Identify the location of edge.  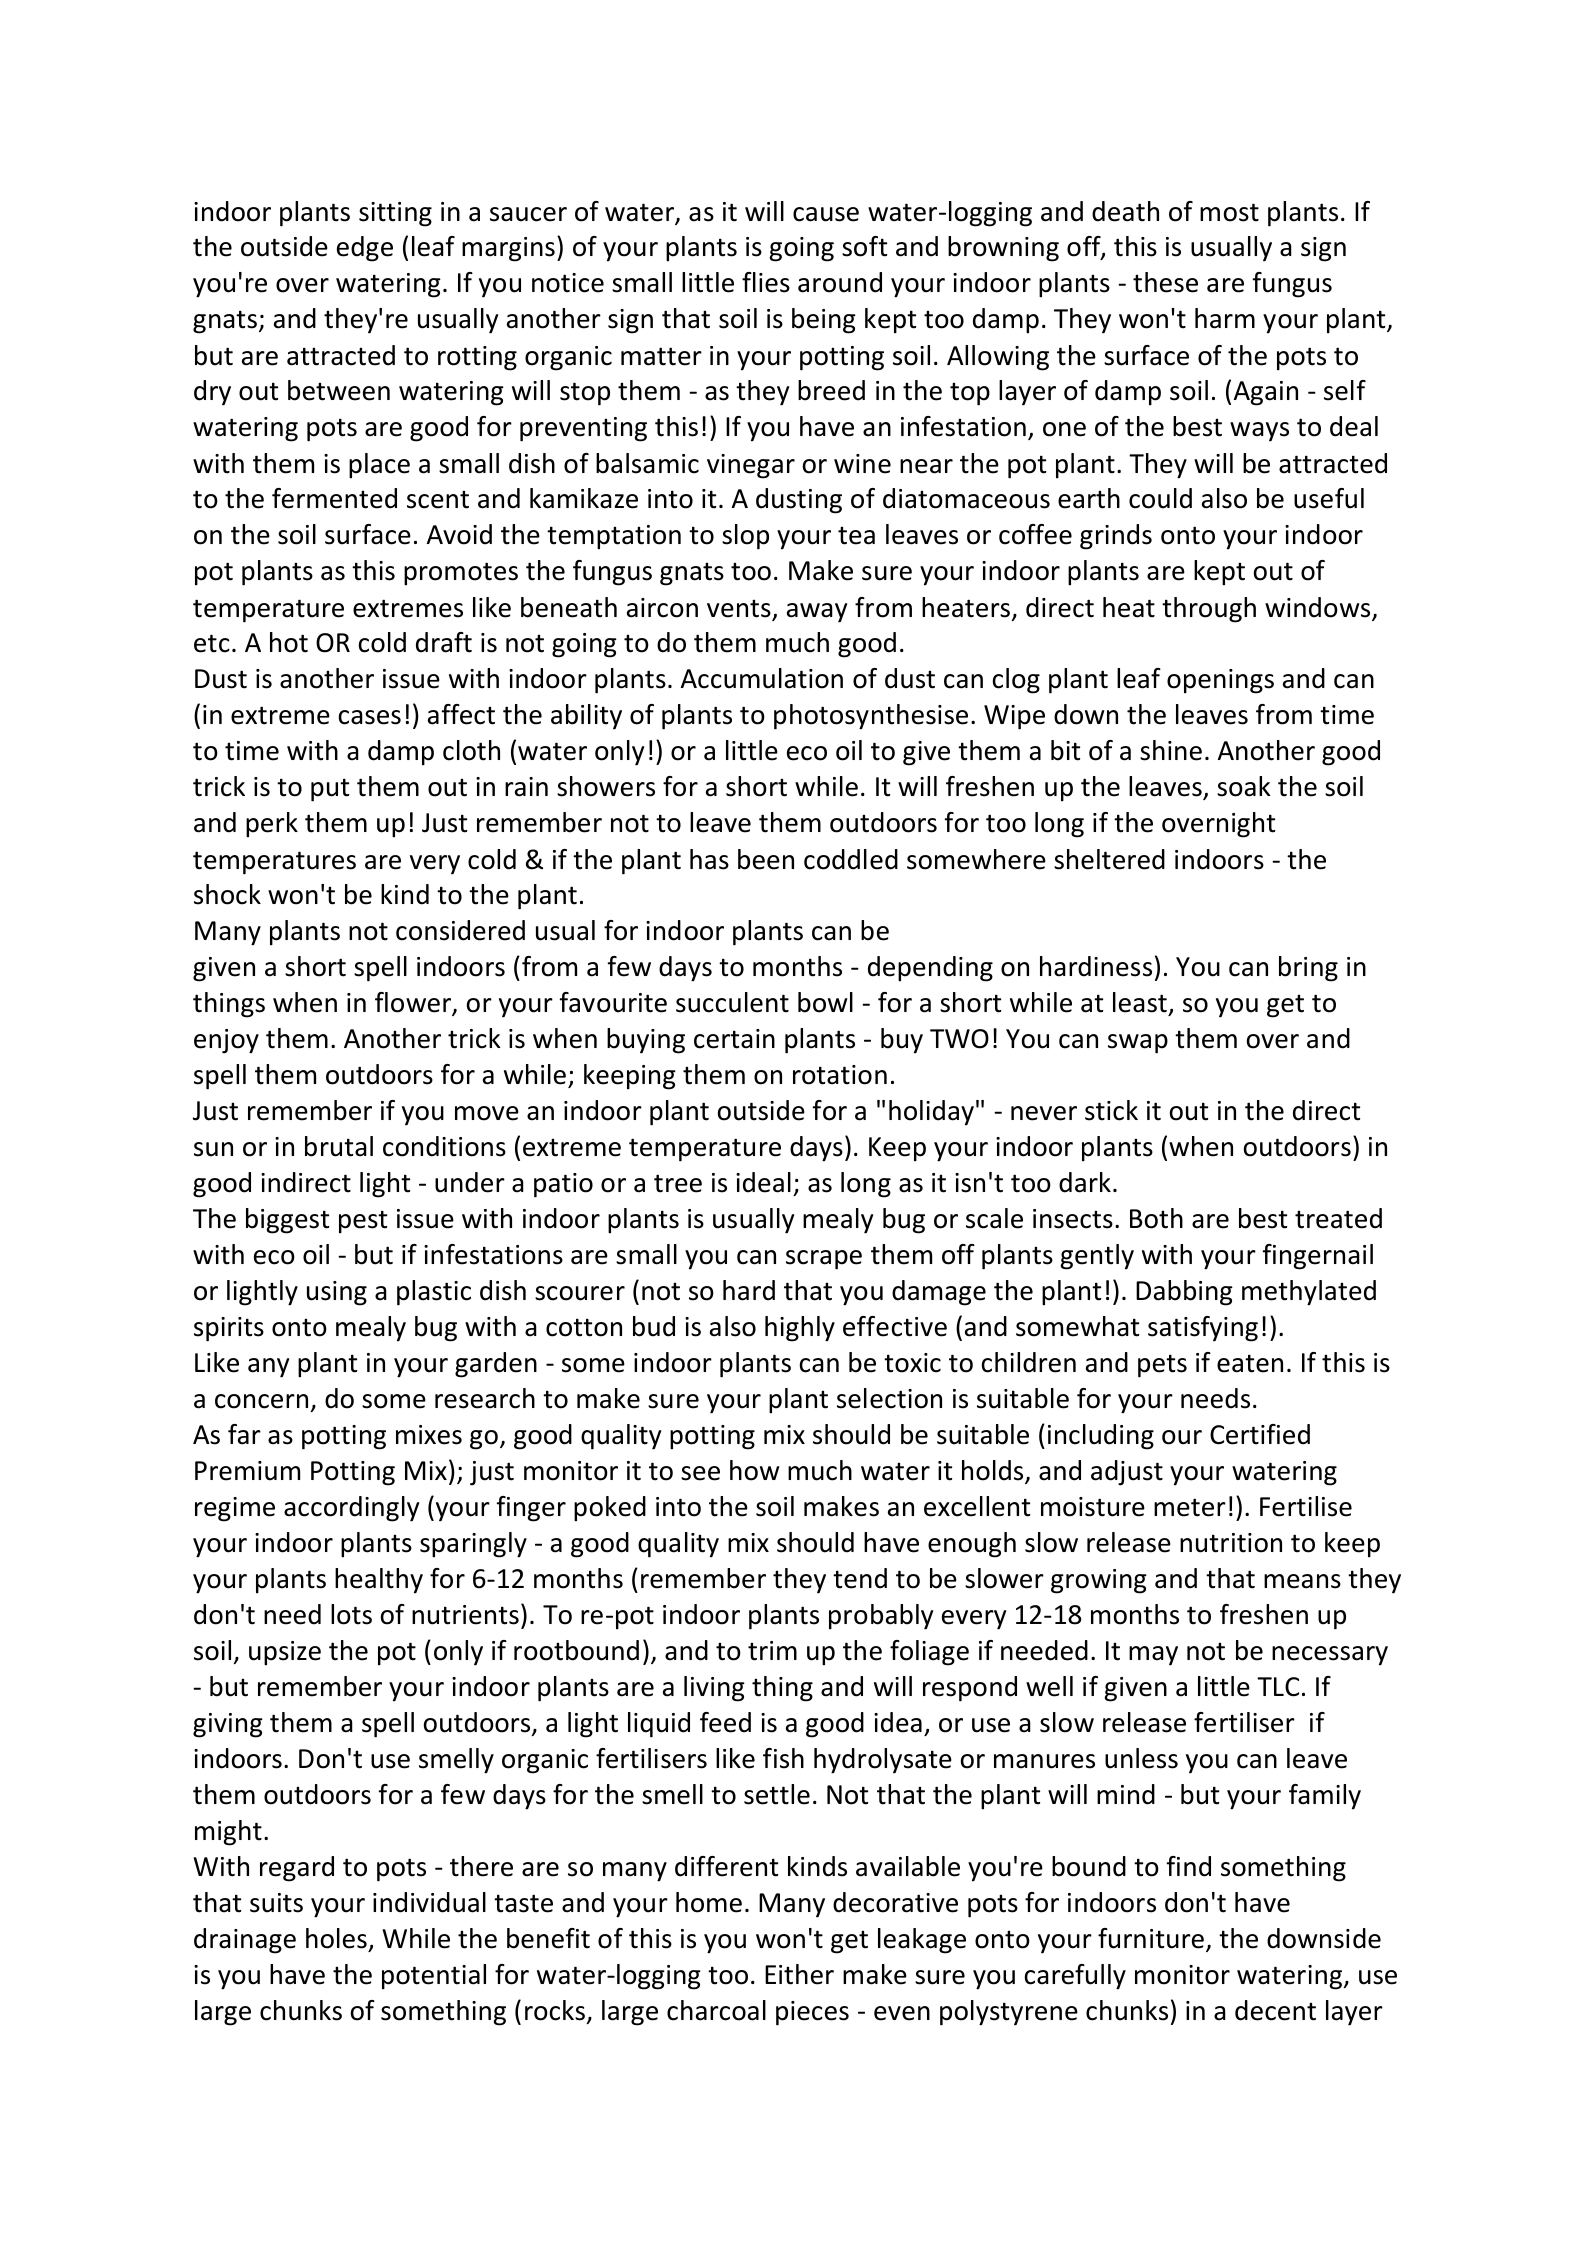
(365, 249).
